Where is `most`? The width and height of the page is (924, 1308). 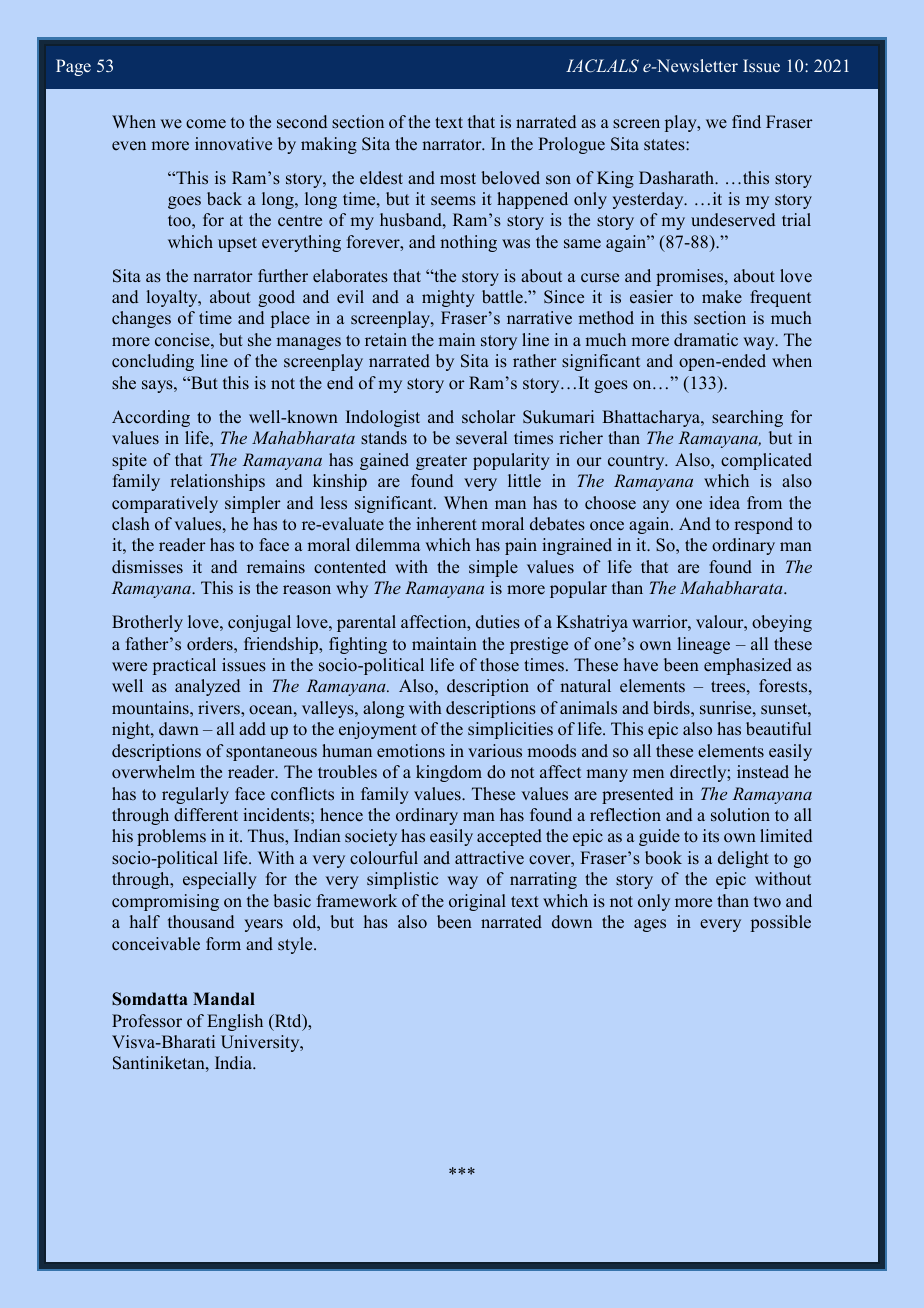
most is located at coordinates (458, 179).
